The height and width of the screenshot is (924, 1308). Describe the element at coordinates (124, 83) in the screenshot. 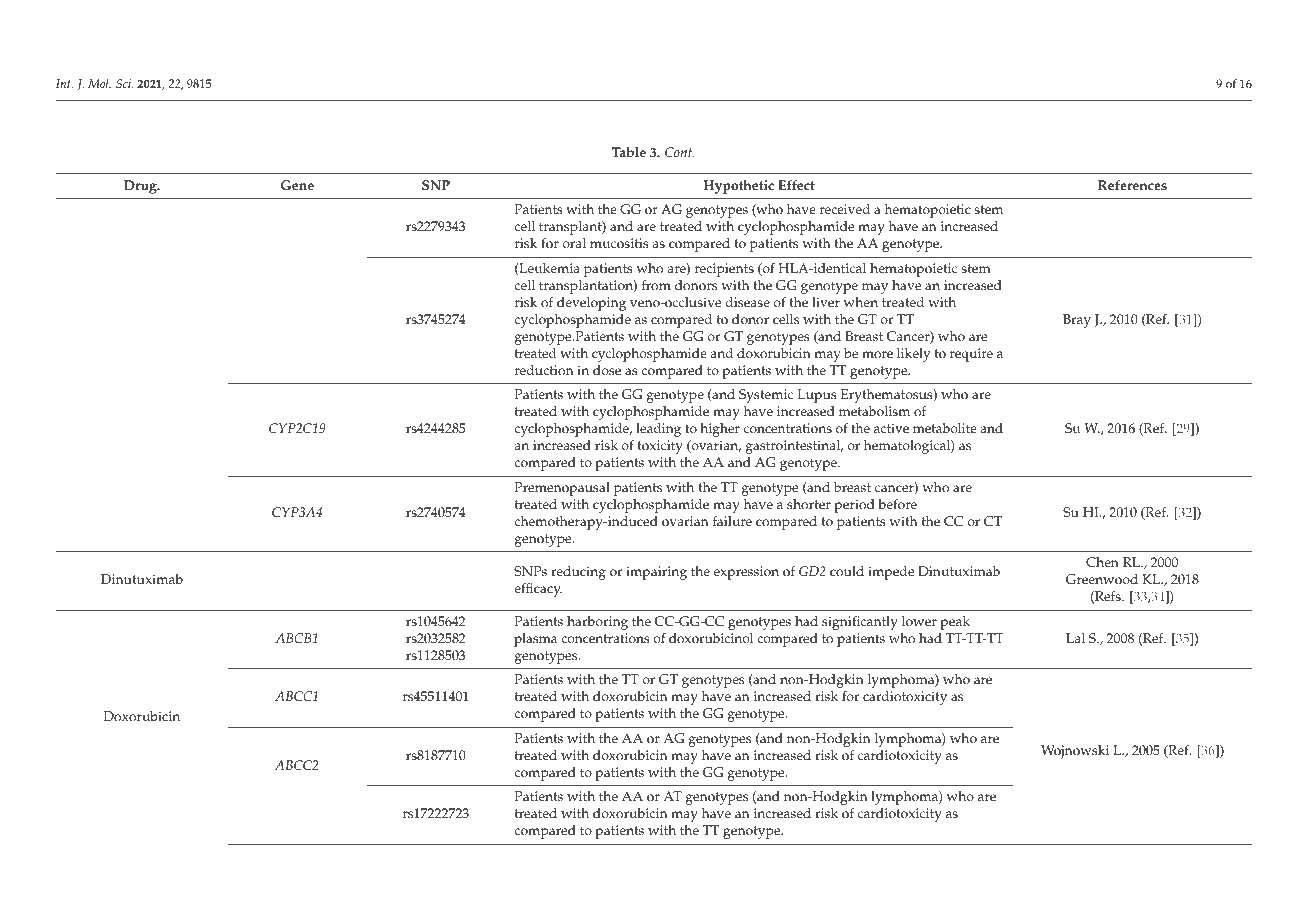

I see `Sci` at that location.
